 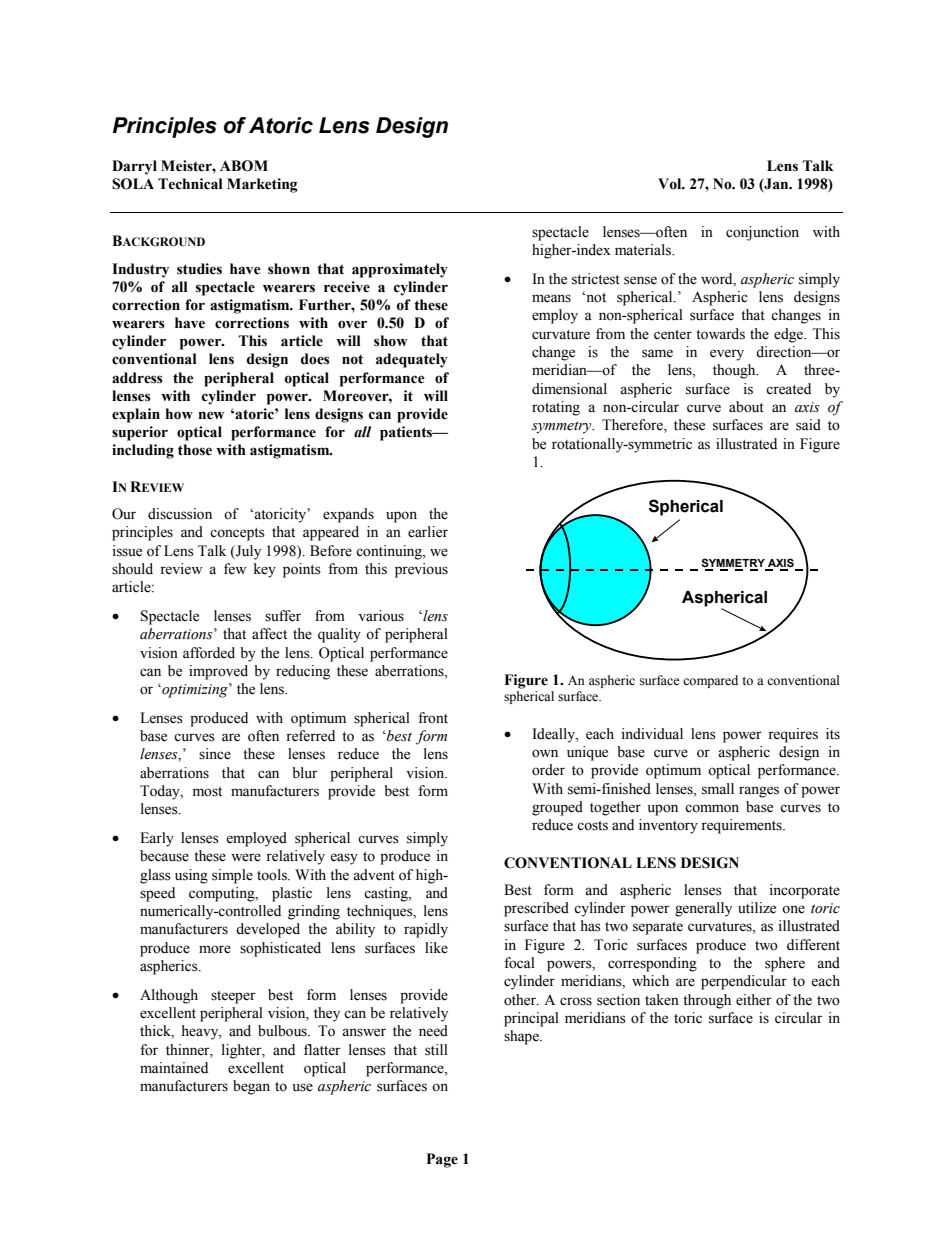 What do you see at coordinates (251, 1087) in the image?
I see `began` at bounding box center [251, 1087].
